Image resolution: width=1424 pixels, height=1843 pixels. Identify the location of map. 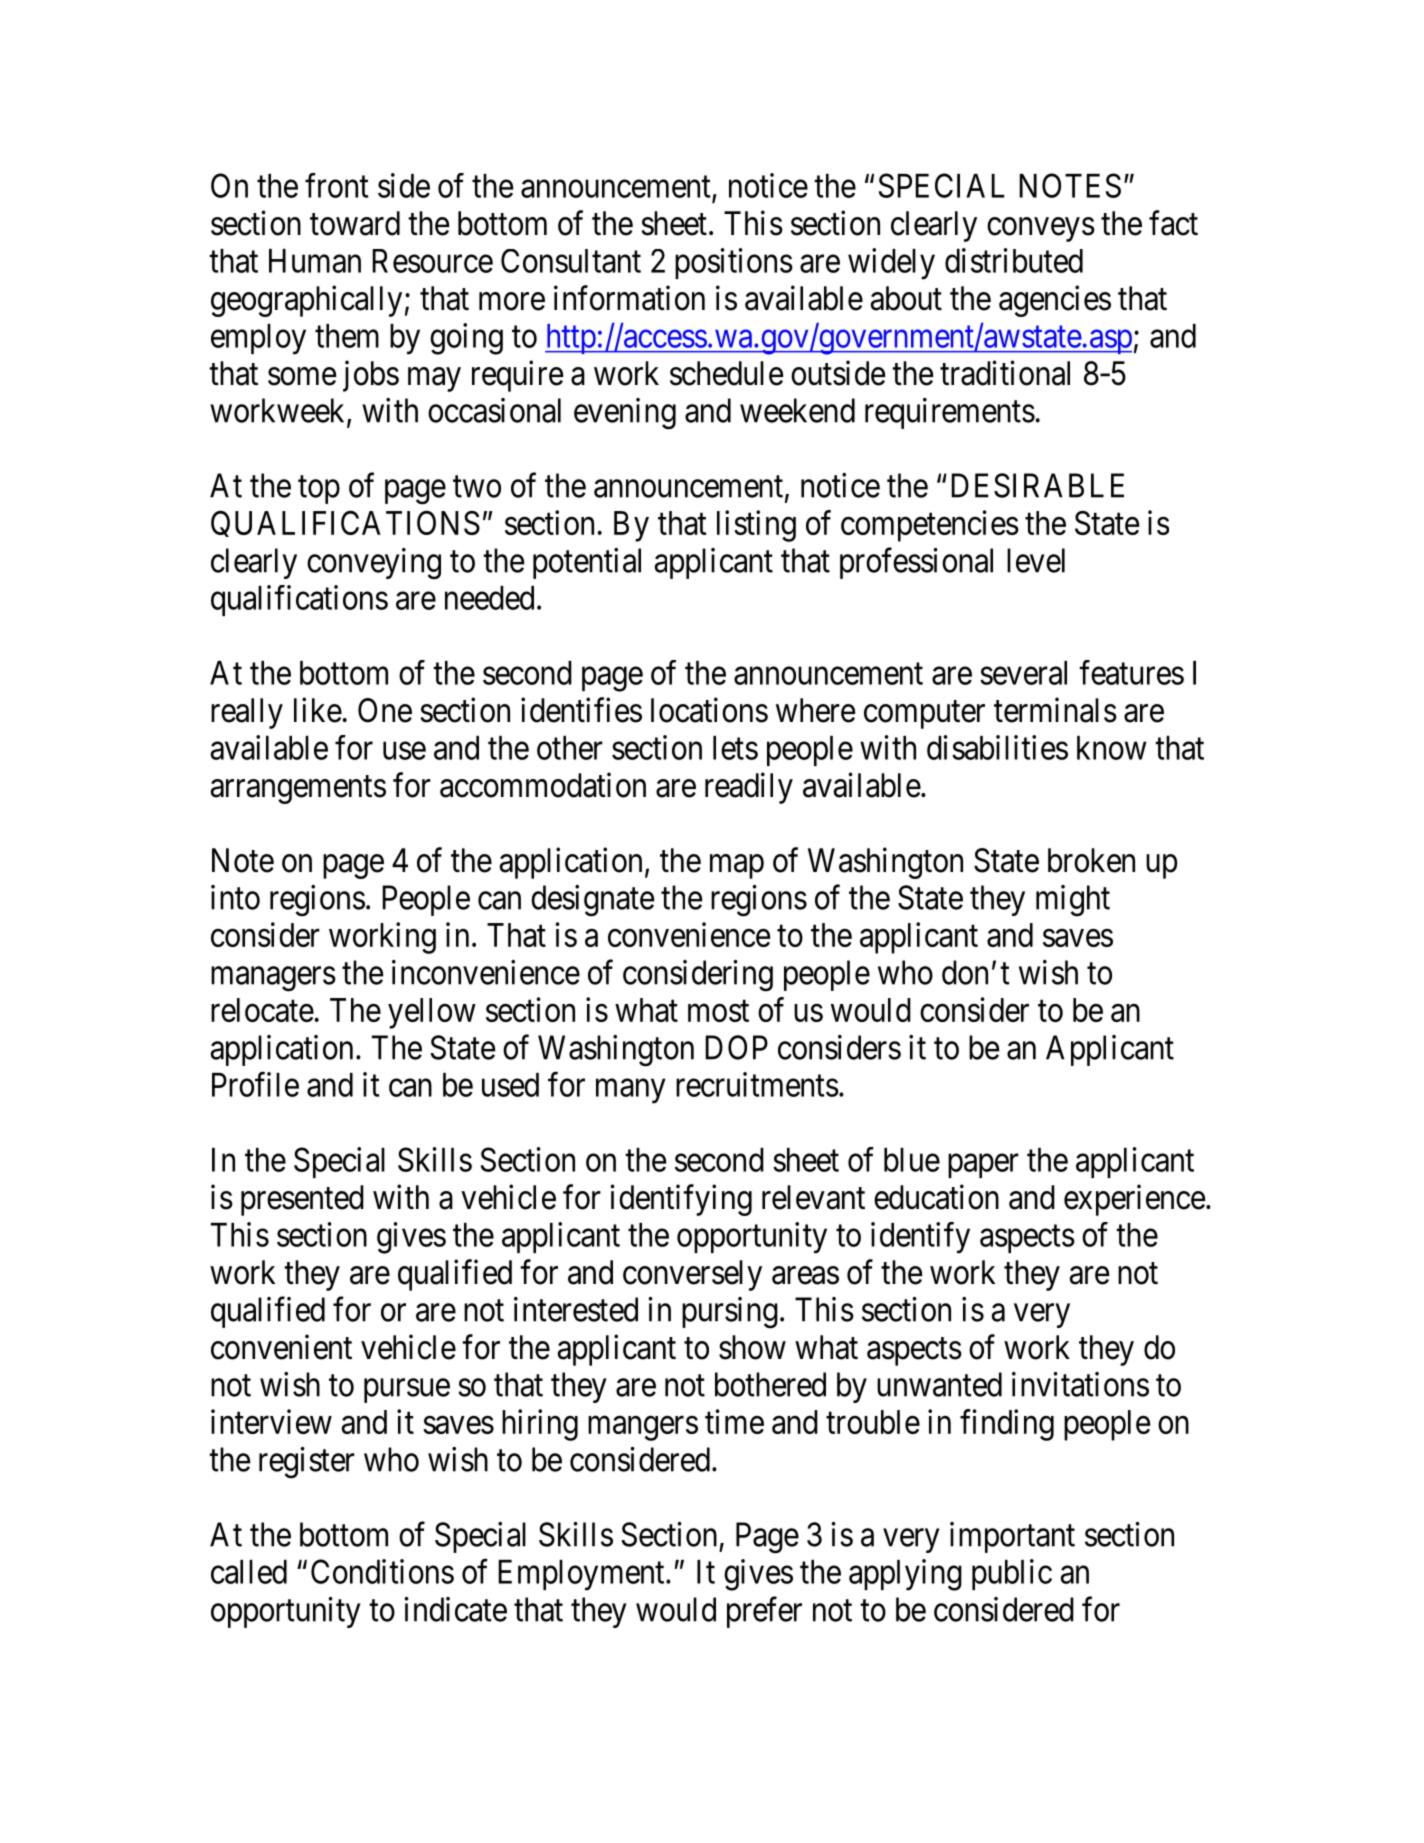
(737, 866).
